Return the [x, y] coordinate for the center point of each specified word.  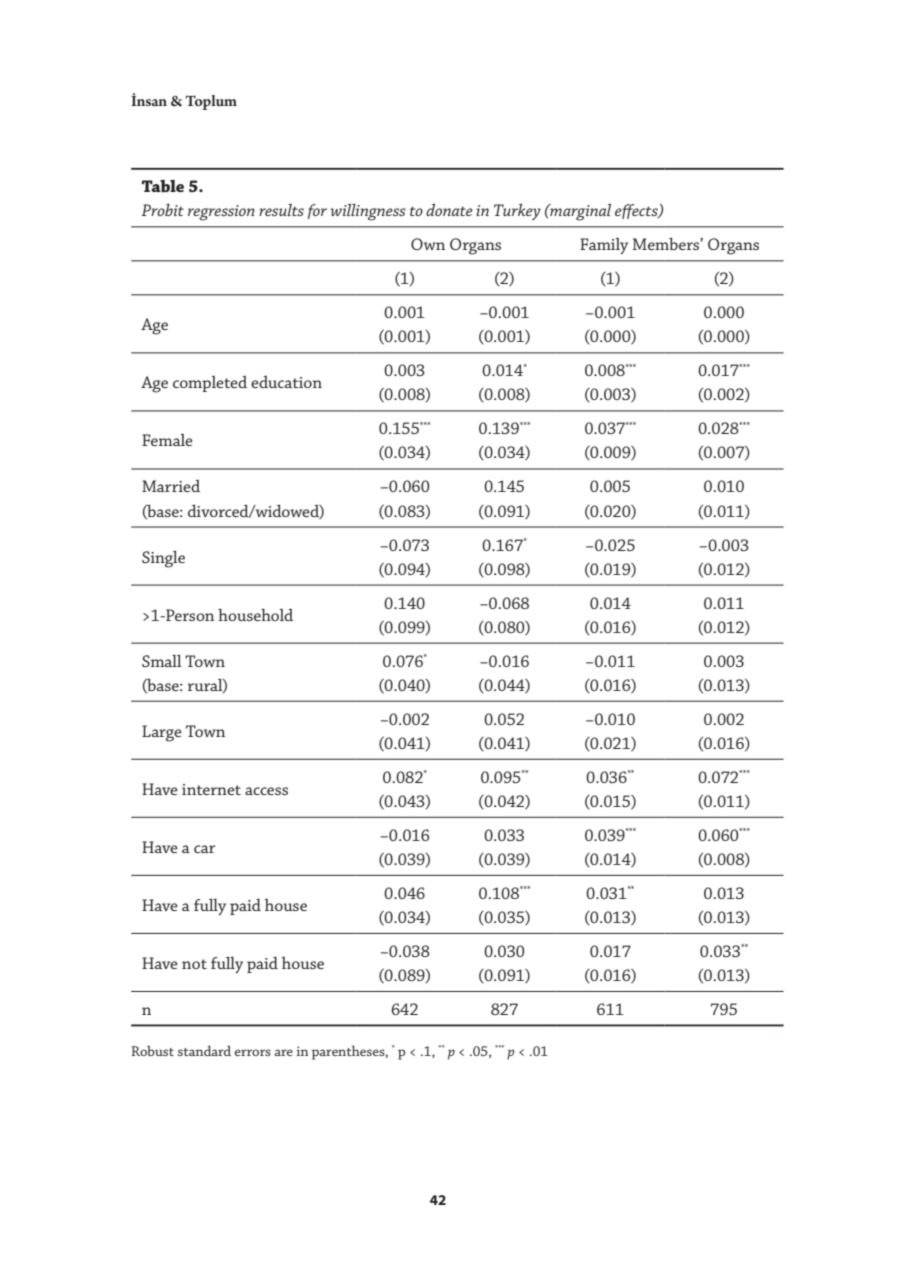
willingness [368, 212]
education [286, 382]
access [266, 791]
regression [221, 213]
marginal [579, 212]
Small [162, 660]
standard [204, 1050]
